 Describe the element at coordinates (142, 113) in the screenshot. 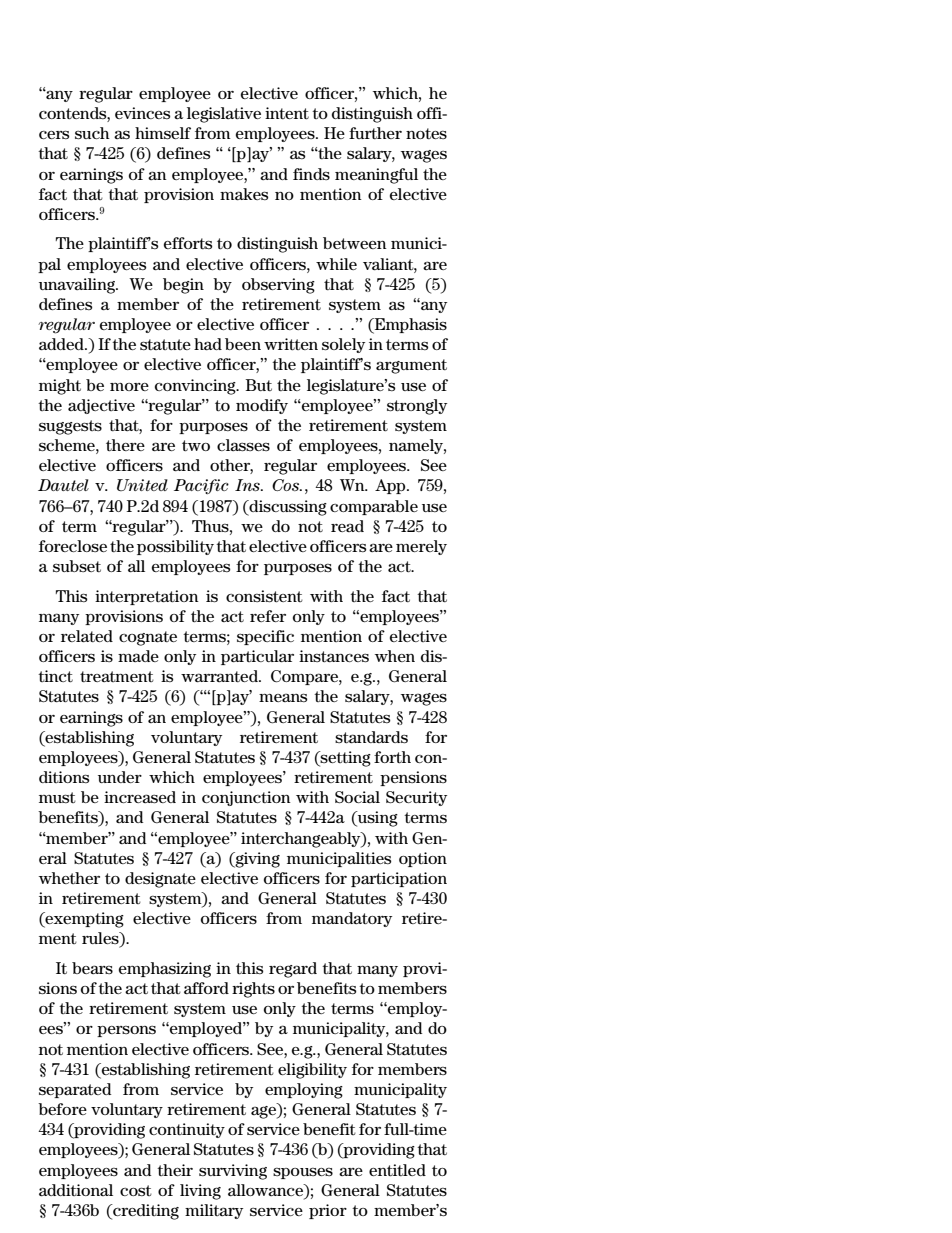

I see `evinces` at that location.
